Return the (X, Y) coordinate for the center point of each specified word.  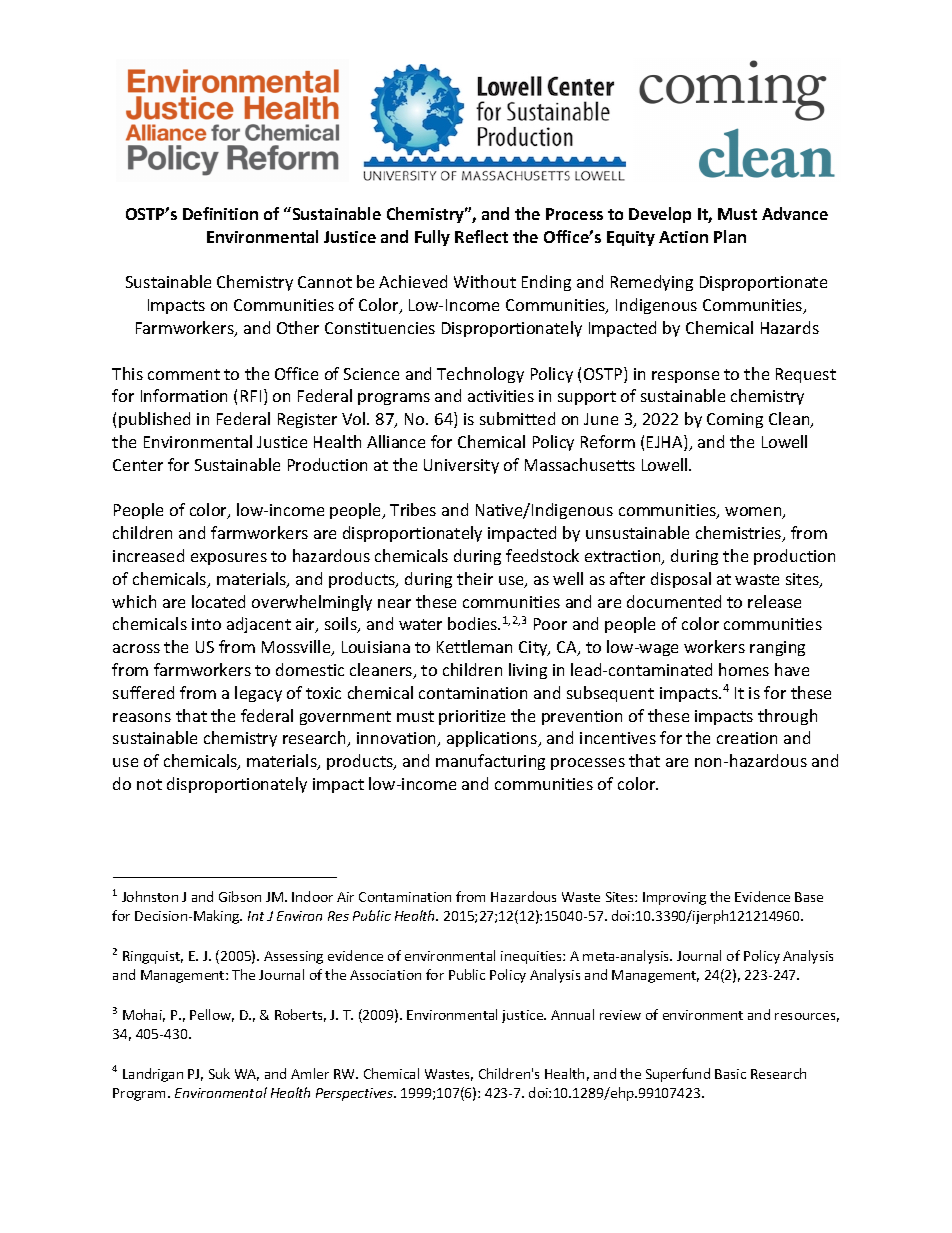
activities (501, 396)
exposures (229, 559)
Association (385, 975)
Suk (219, 1073)
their (475, 578)
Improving (674, 898)
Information (184, 395)
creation (747, 738)
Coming (735, 420)
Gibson (240, 896)
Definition (220, 213)
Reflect (481, 236)
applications (493, 739)
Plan (730, 236)
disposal (681, 580)
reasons (142, 717)
